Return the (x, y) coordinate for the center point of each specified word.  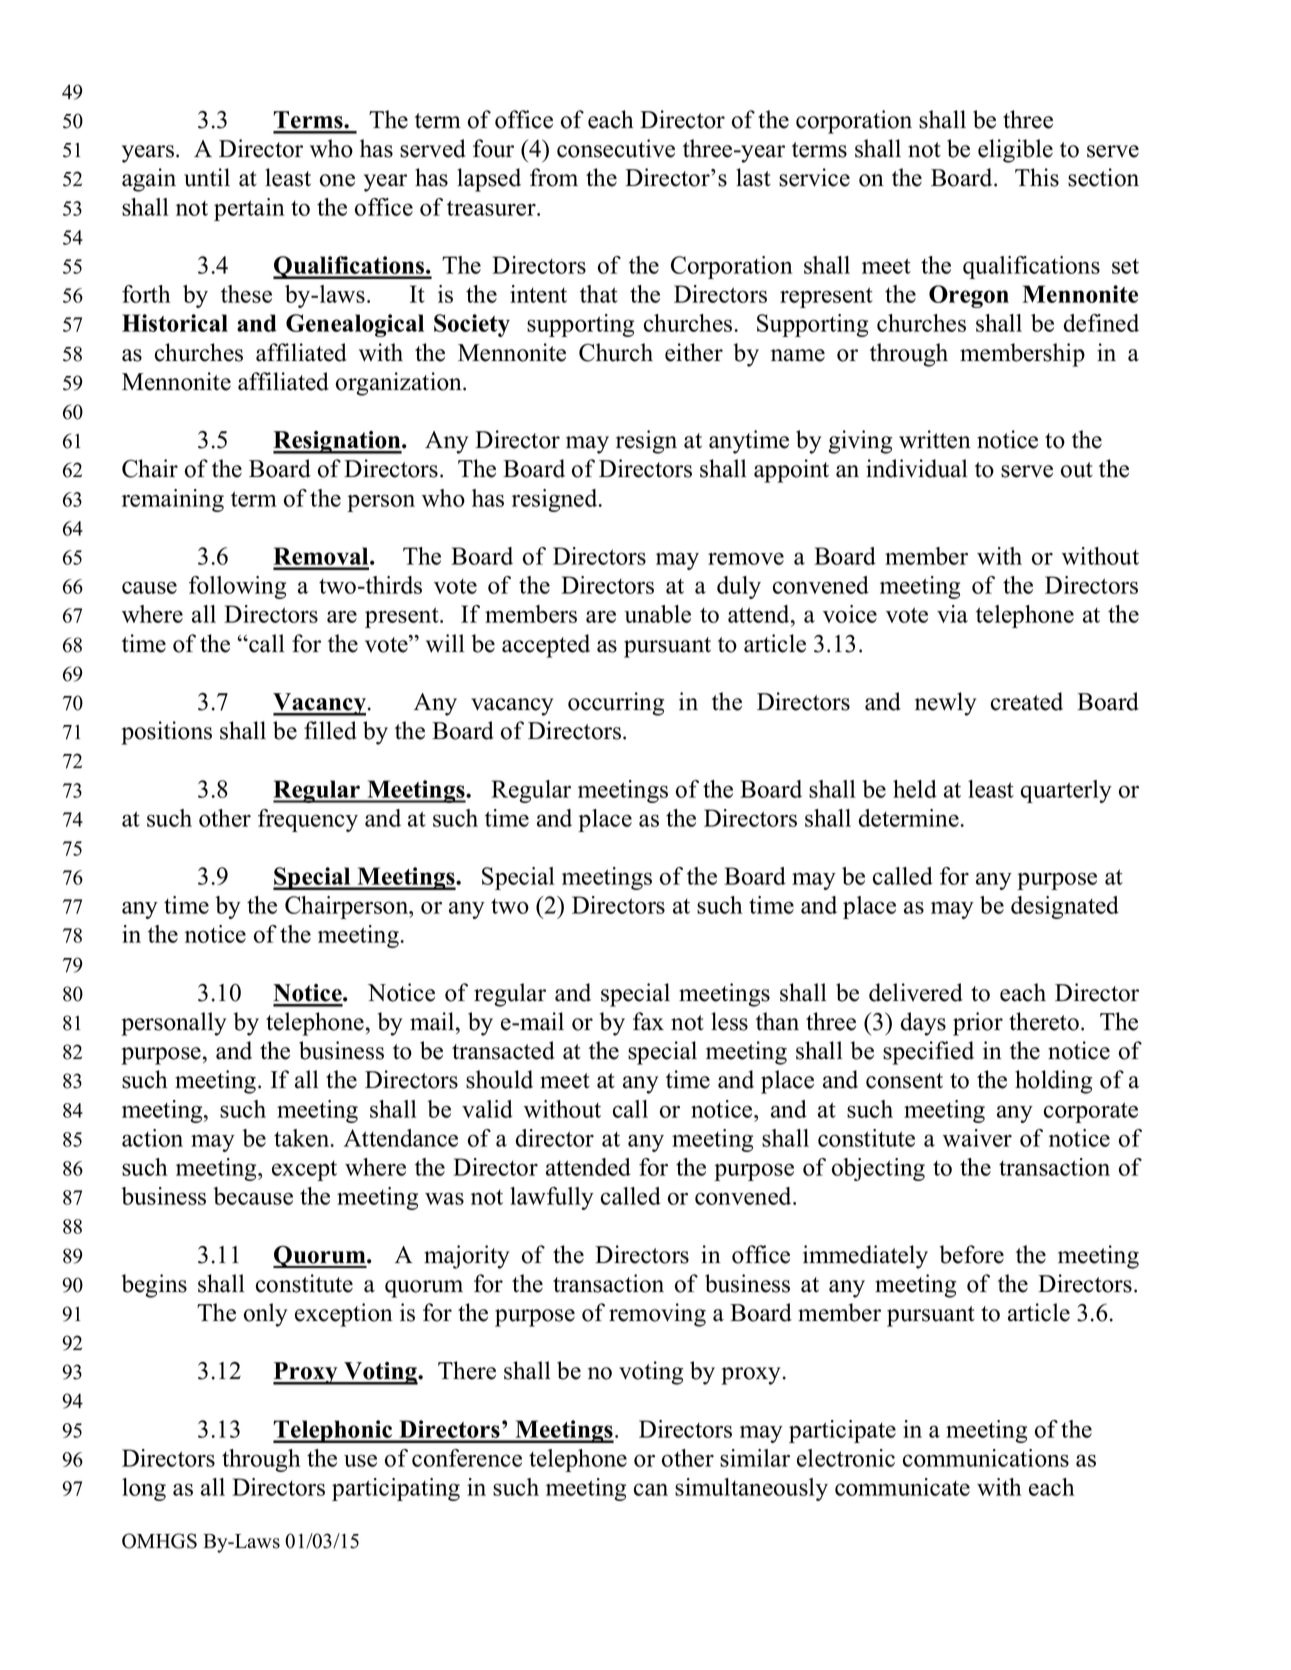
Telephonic (334, 1431)
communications (986, 1458)
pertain (249, 209)
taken (303, 1138)
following (237, 587)
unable (658, 614)
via (952, 614)
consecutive (616, 148)
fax (648, 1021)
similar (755, 1458)
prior (978, 1024)
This (1037, 177)
